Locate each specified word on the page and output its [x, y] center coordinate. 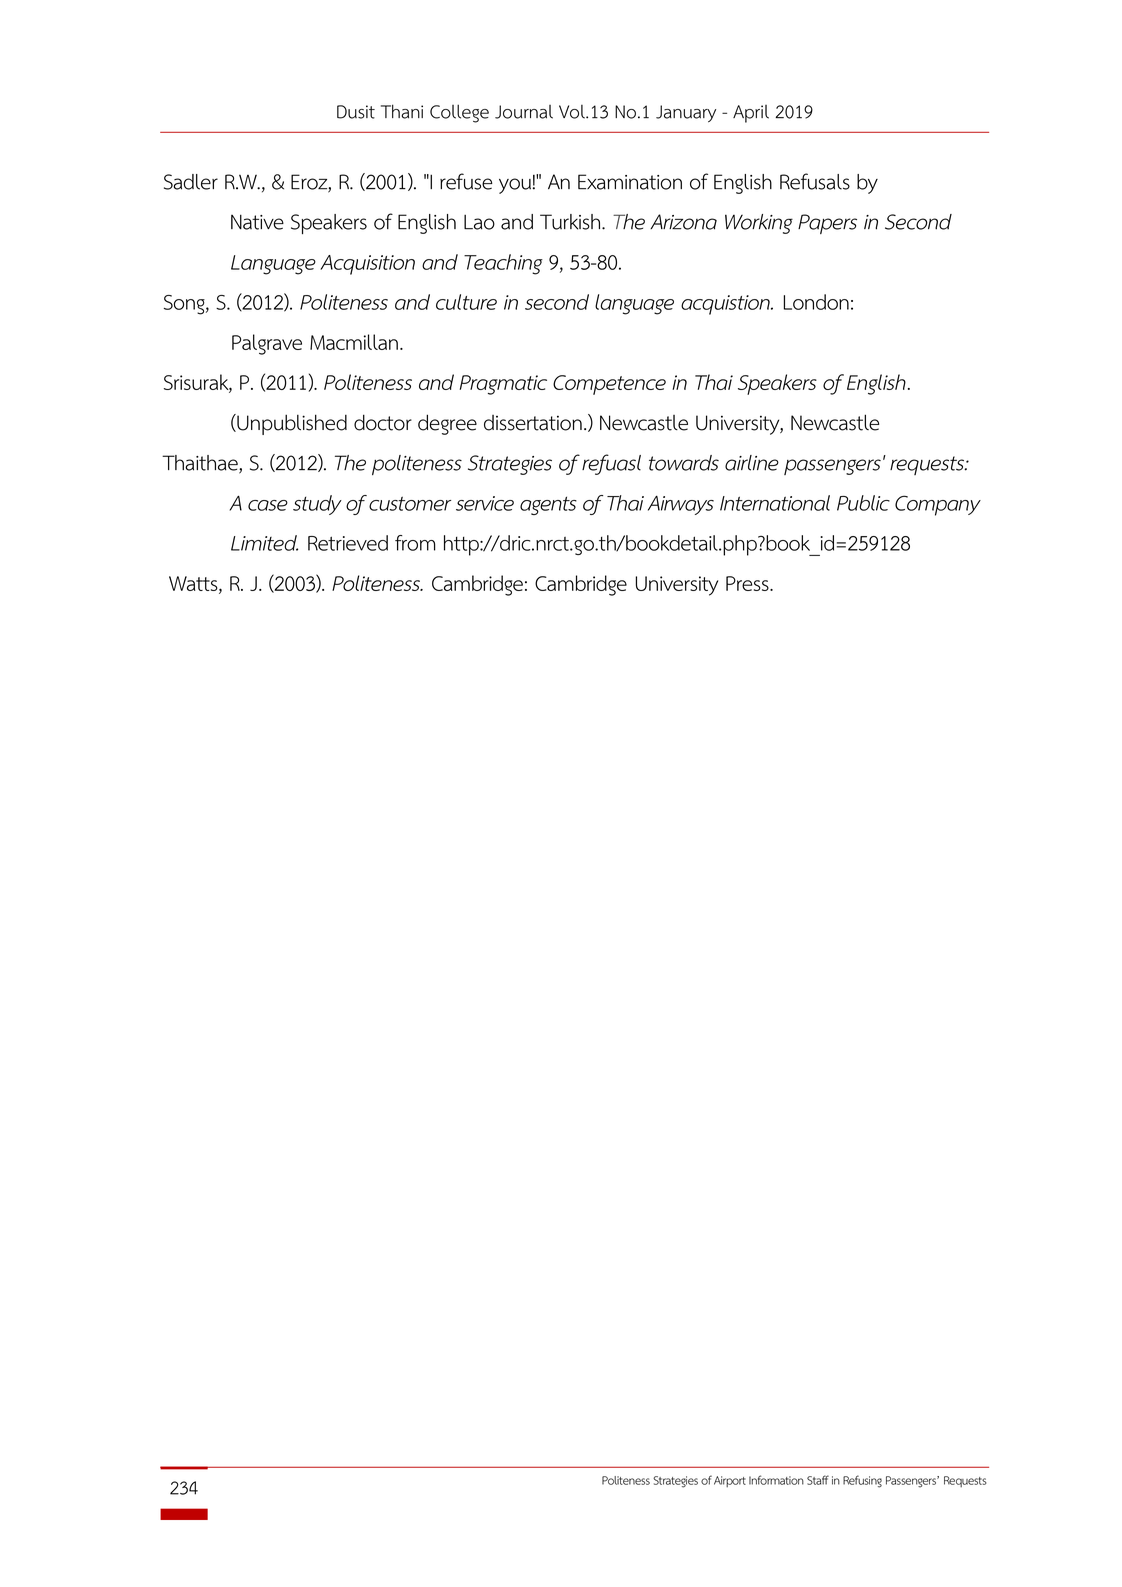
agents [548, 505]
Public [863, 503]
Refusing [862, 1481]
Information [776, 1480]
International [775, 503]
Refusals [815, 181]
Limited [264, 543]
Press [748, 583]
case [268, 505]
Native [257, 222]
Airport [730, 1481]
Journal [524, 112]
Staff [818, 1480]
